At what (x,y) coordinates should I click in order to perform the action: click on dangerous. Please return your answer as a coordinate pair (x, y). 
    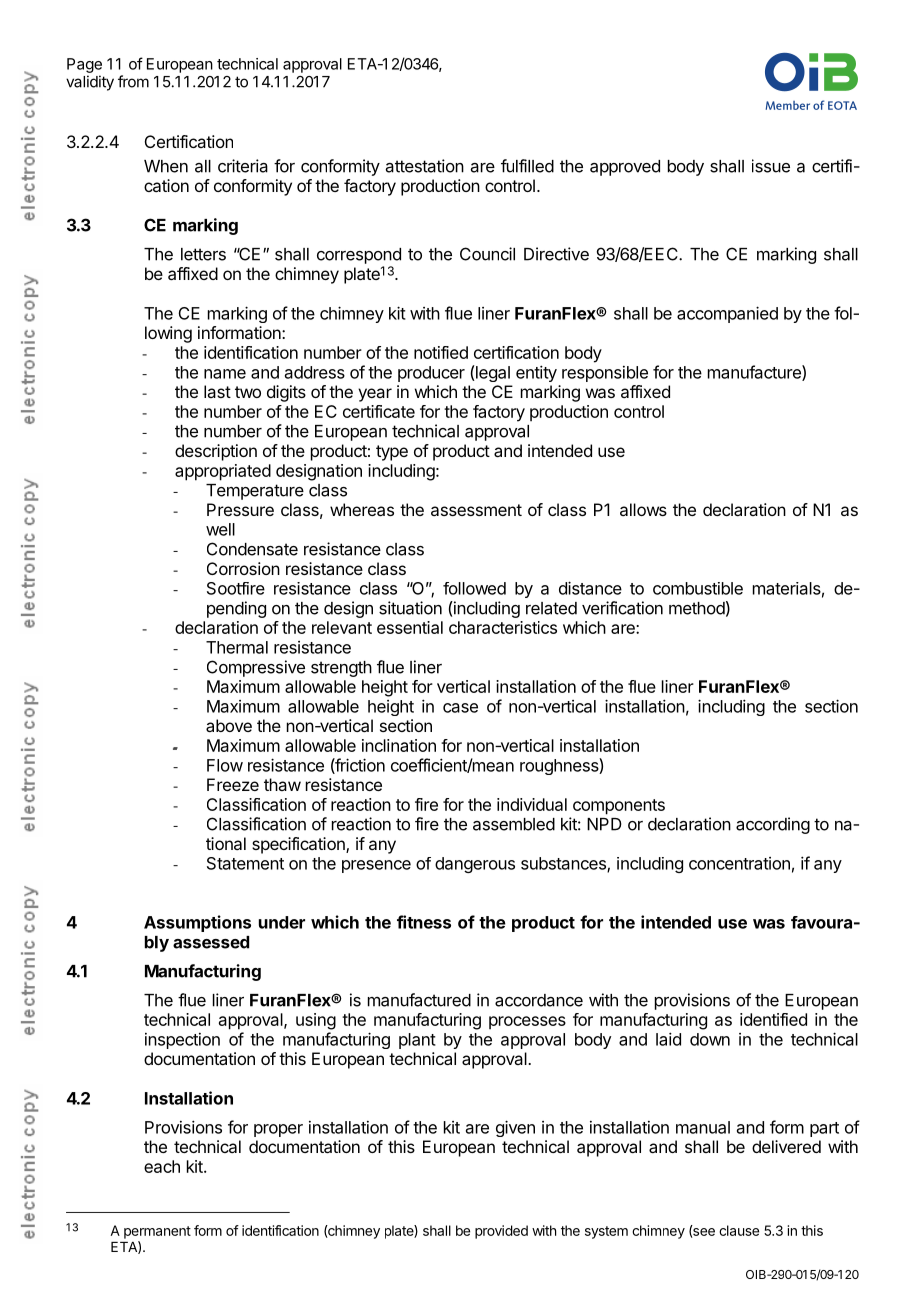
    Looking at the image, I should click on (475, 865).
